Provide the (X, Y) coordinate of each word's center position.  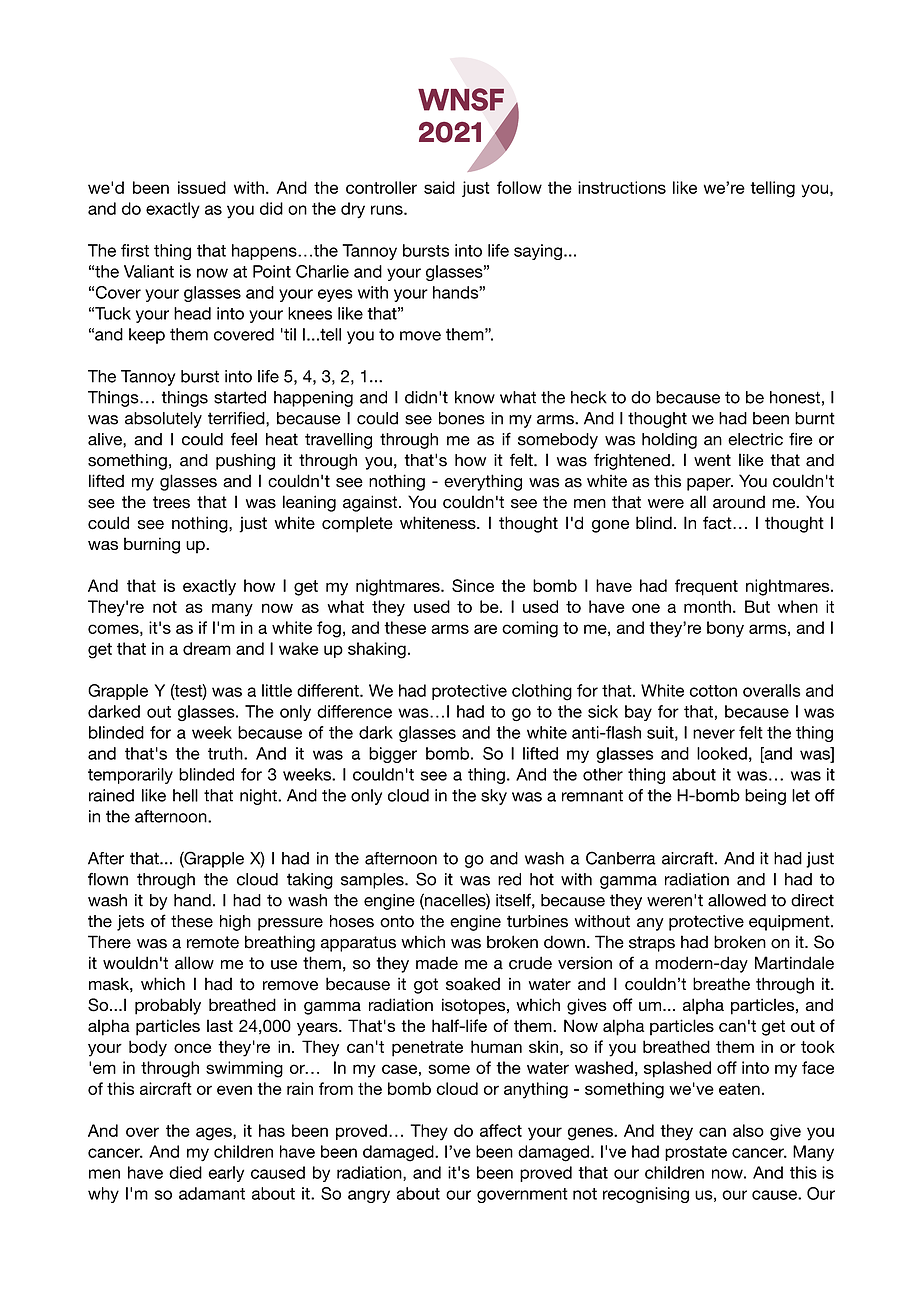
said (439, 187)
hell (185, 795)
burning (152, 545)
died (185, 1172)
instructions (622, 187)
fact (718, 523)
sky (494, 797)
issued (202, 187)
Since (473, 585)
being (765, 797)
